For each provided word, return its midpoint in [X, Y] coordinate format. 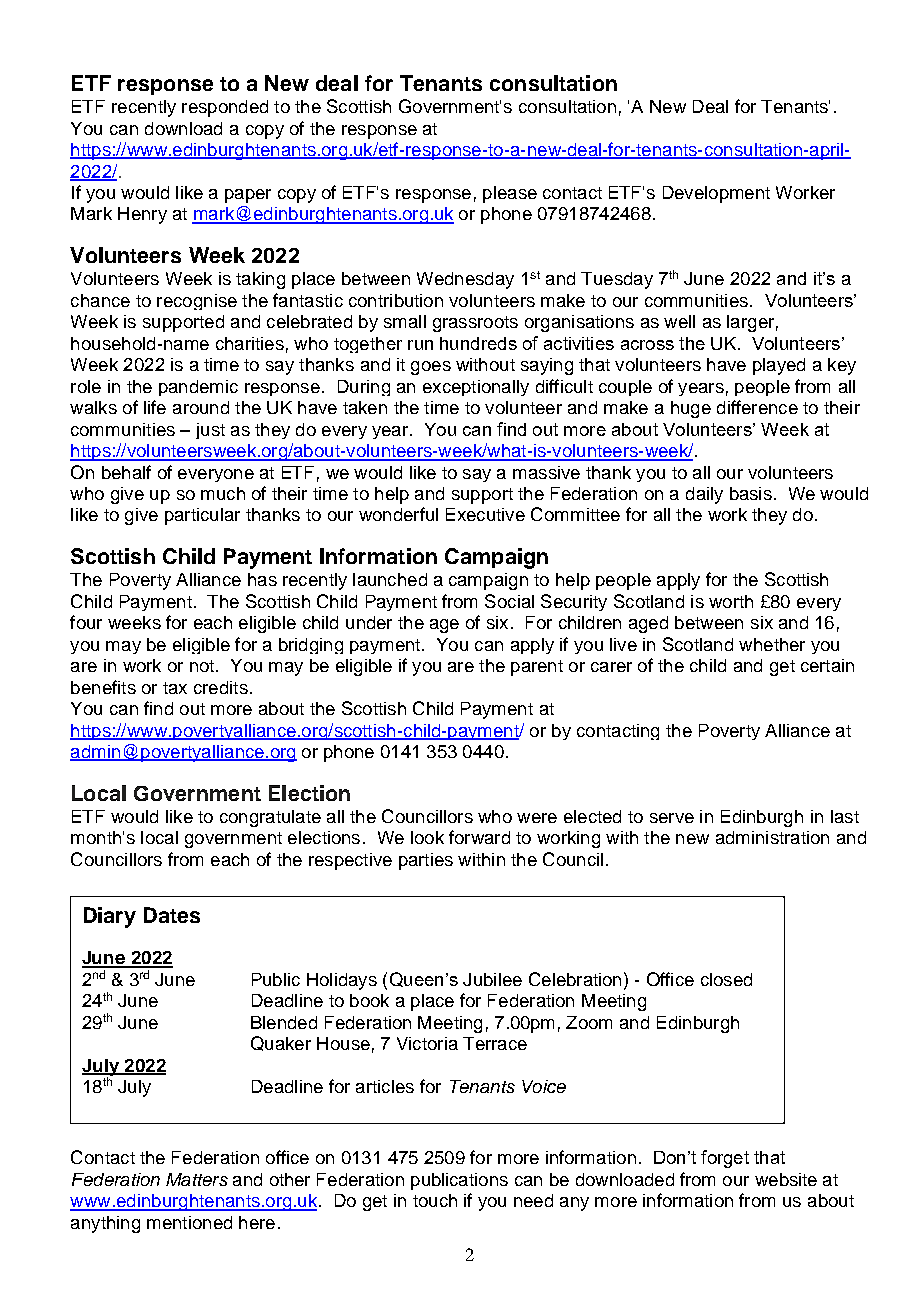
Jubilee [492, 979]
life [155, 407]
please [510, 194]
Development [716, 194]
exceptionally [476, 388]
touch [435, 1200]
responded [225, 108]
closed [726, 979]
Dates [172, 915]
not [203, 666]
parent [537, 668]
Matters [197, 1179]
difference [757, 407]
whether [772, 644]
